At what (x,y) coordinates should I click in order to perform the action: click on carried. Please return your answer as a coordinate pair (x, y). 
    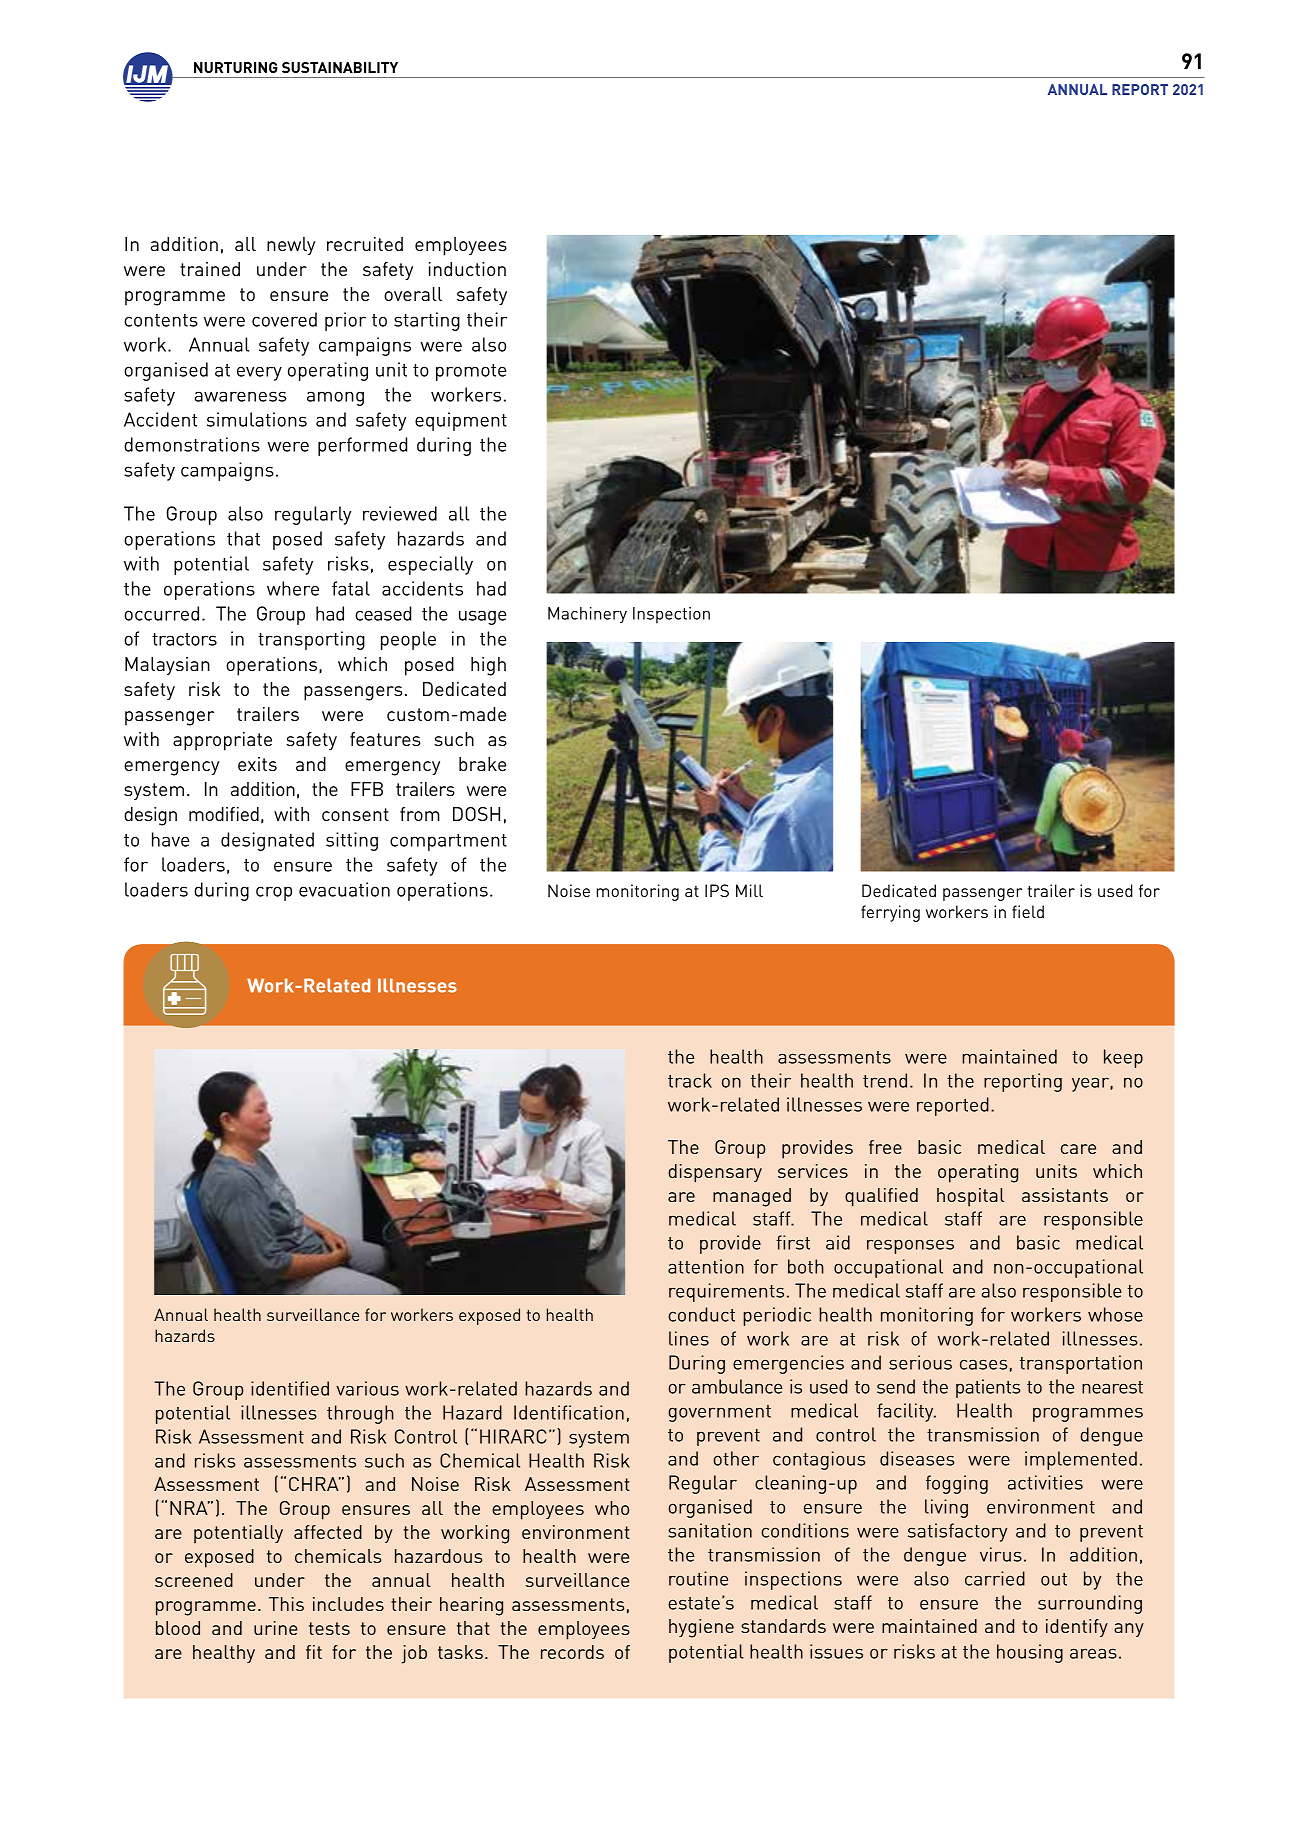
    Looking at the image, I should click on (995, 1578).
